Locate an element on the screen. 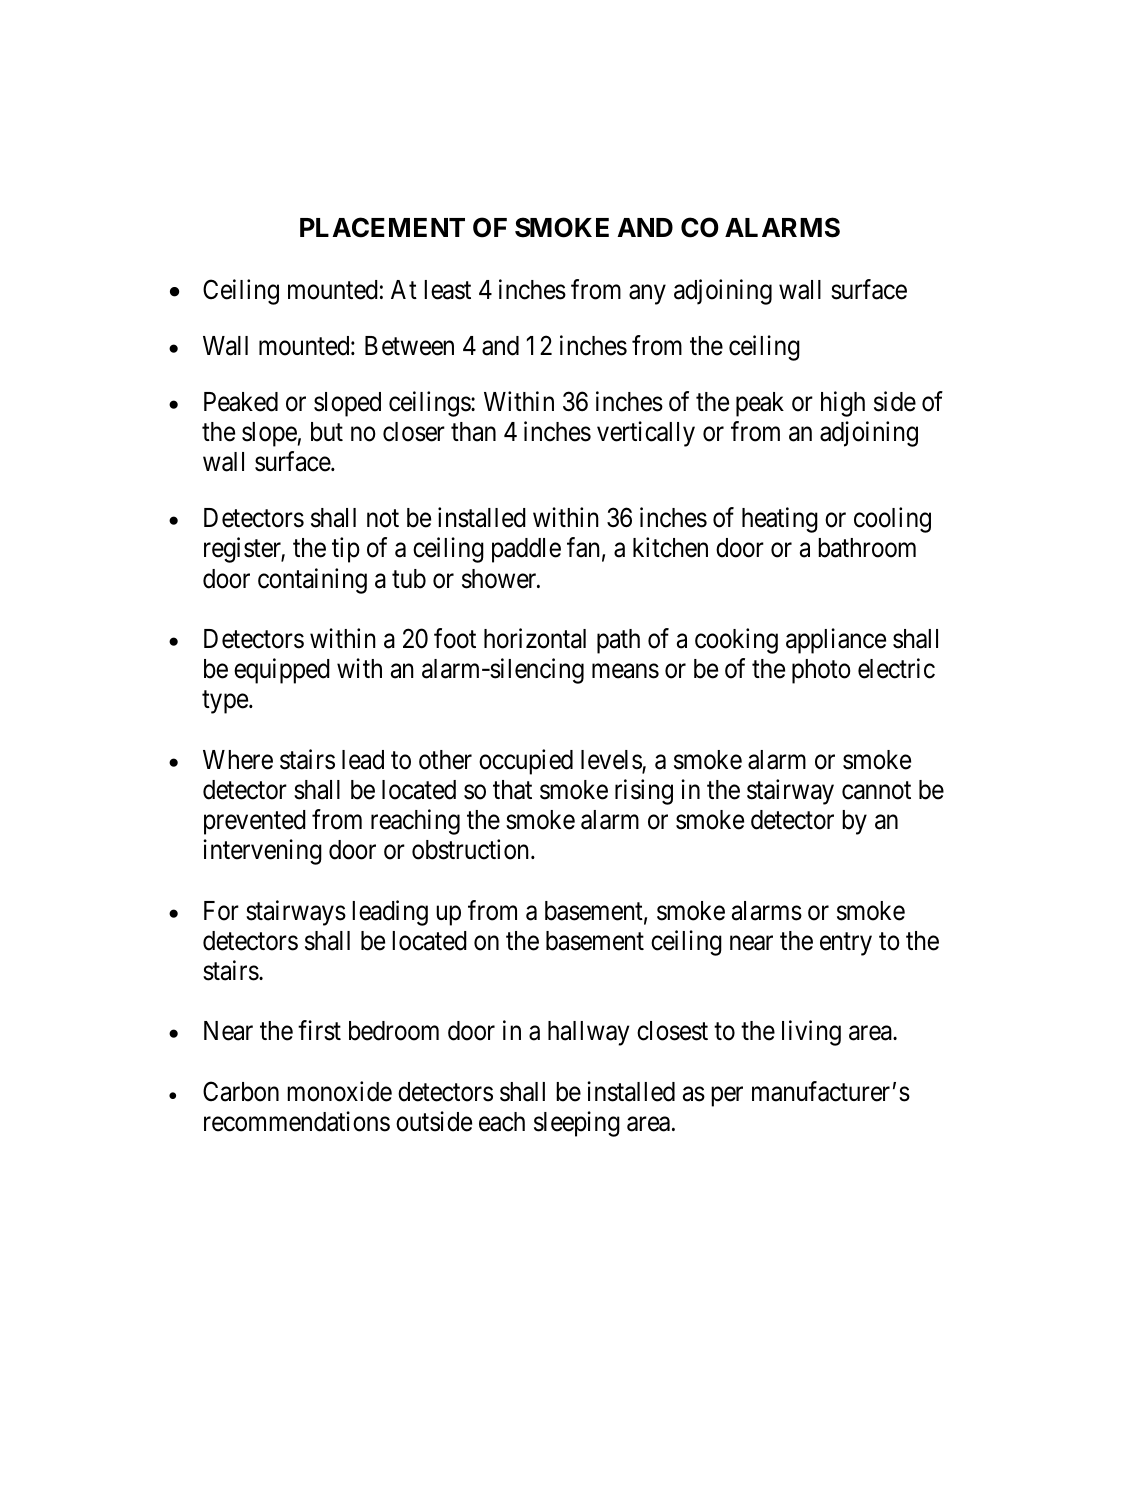  recommendations is located at coordinates (297, 1121).
